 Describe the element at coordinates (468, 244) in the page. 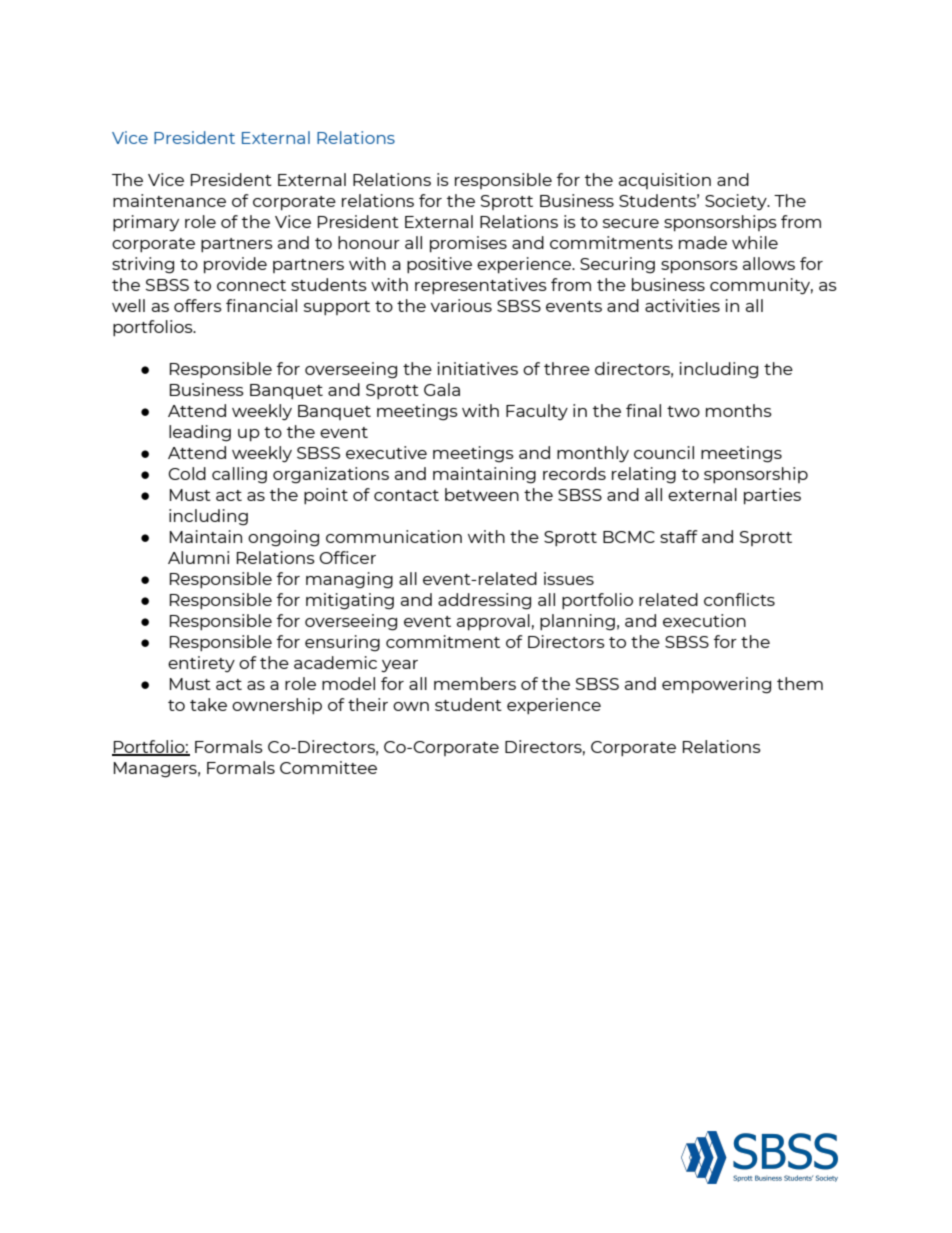

I see `promises` at that location.
